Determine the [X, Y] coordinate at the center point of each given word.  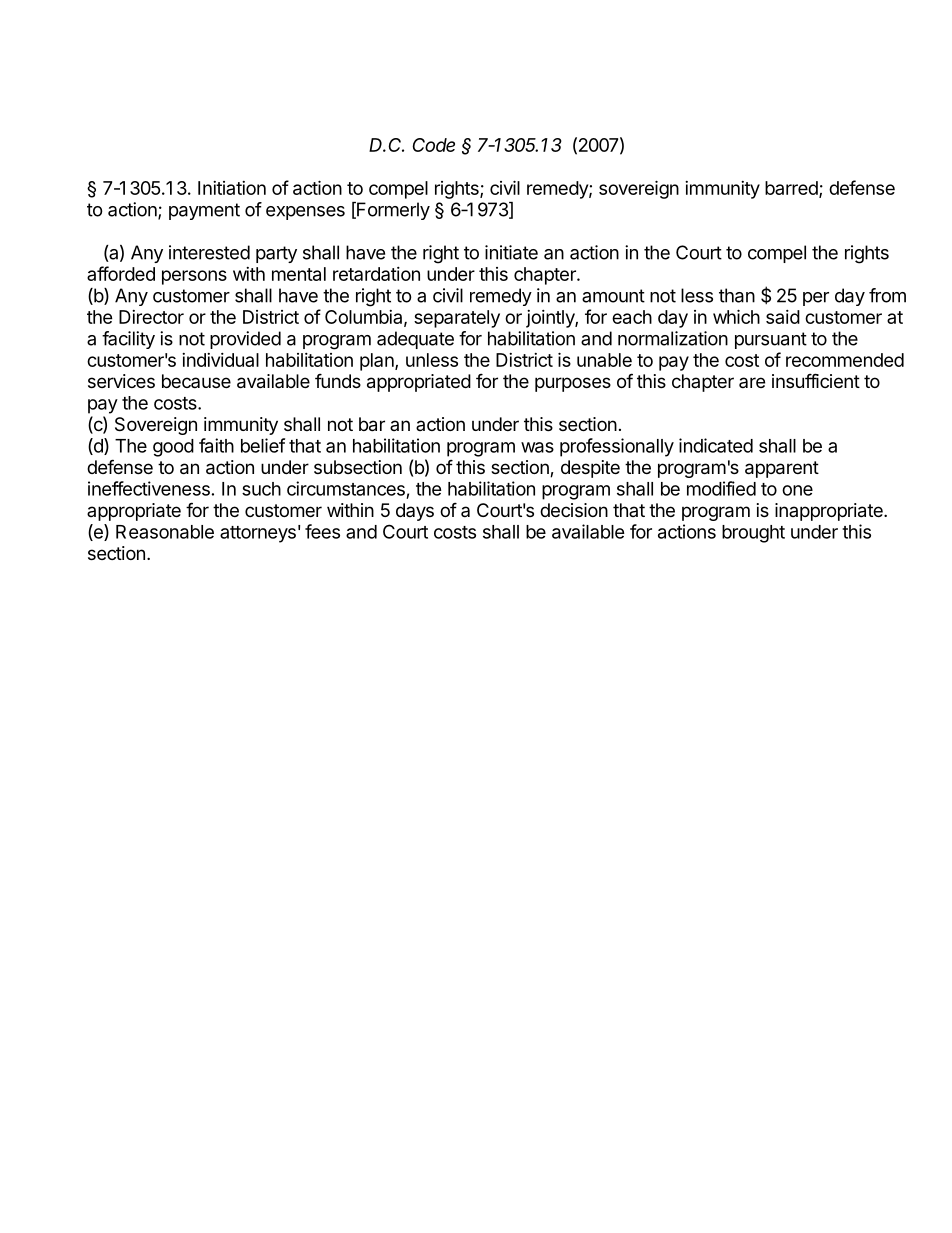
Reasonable [165, 532]
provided [245, 340]
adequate [415, 340]
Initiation [232, 188]
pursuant [771, 340]
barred [792, 189]
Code [433, 145]
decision [574, 510]
